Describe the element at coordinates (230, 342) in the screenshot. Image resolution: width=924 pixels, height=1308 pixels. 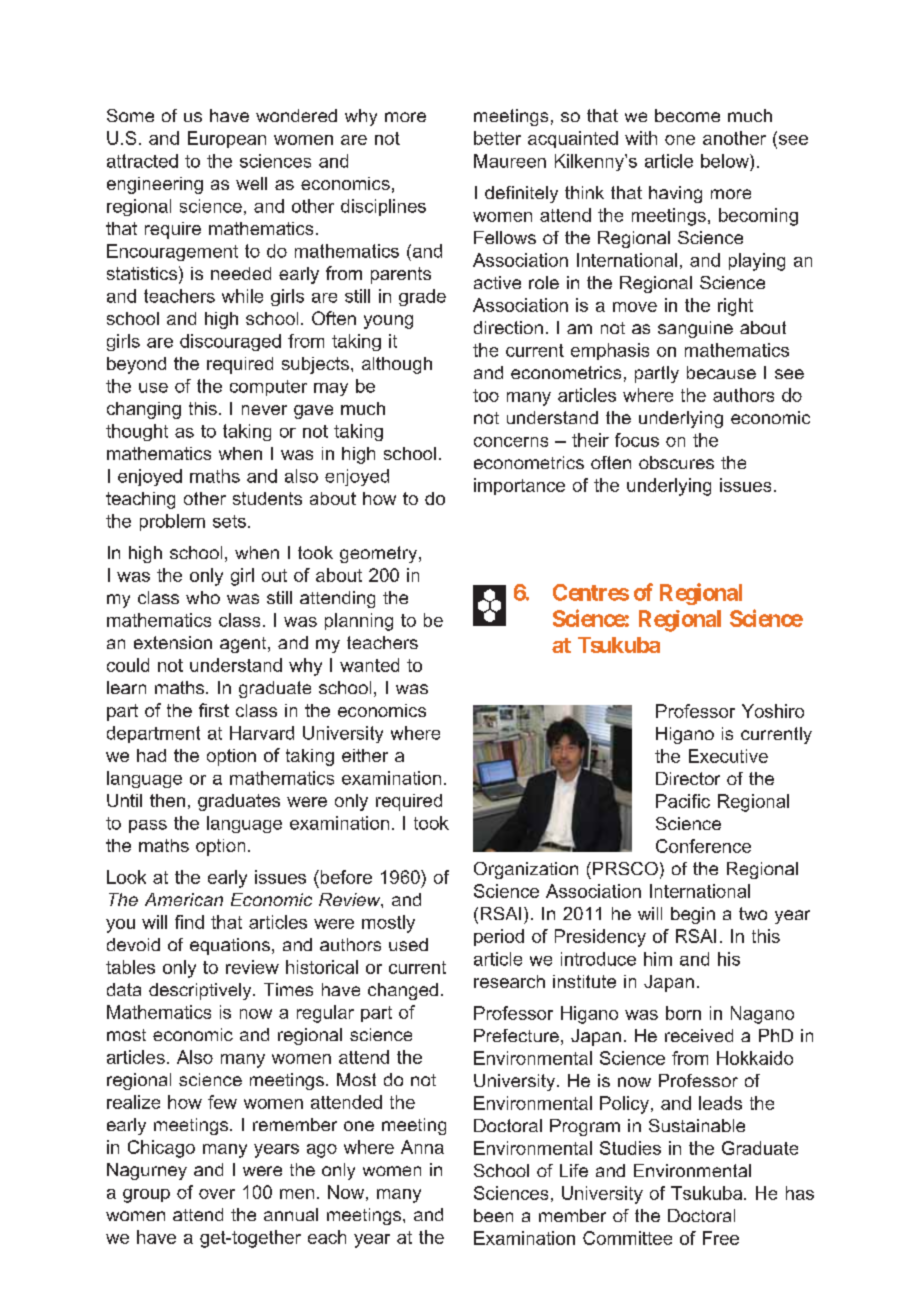
I see `discouraged` at that location.
